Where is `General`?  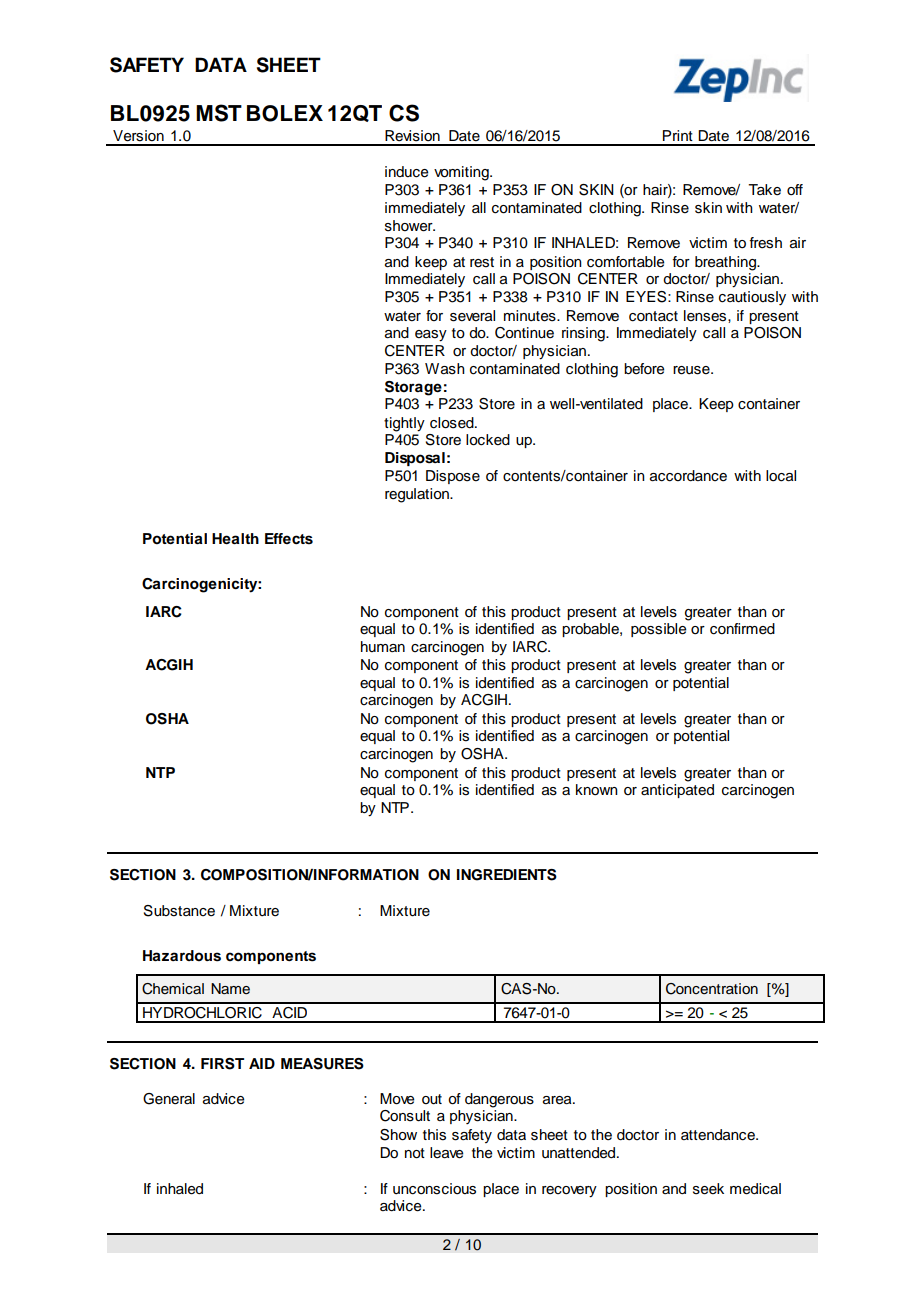
General is located at coordinates (169, 1099).
